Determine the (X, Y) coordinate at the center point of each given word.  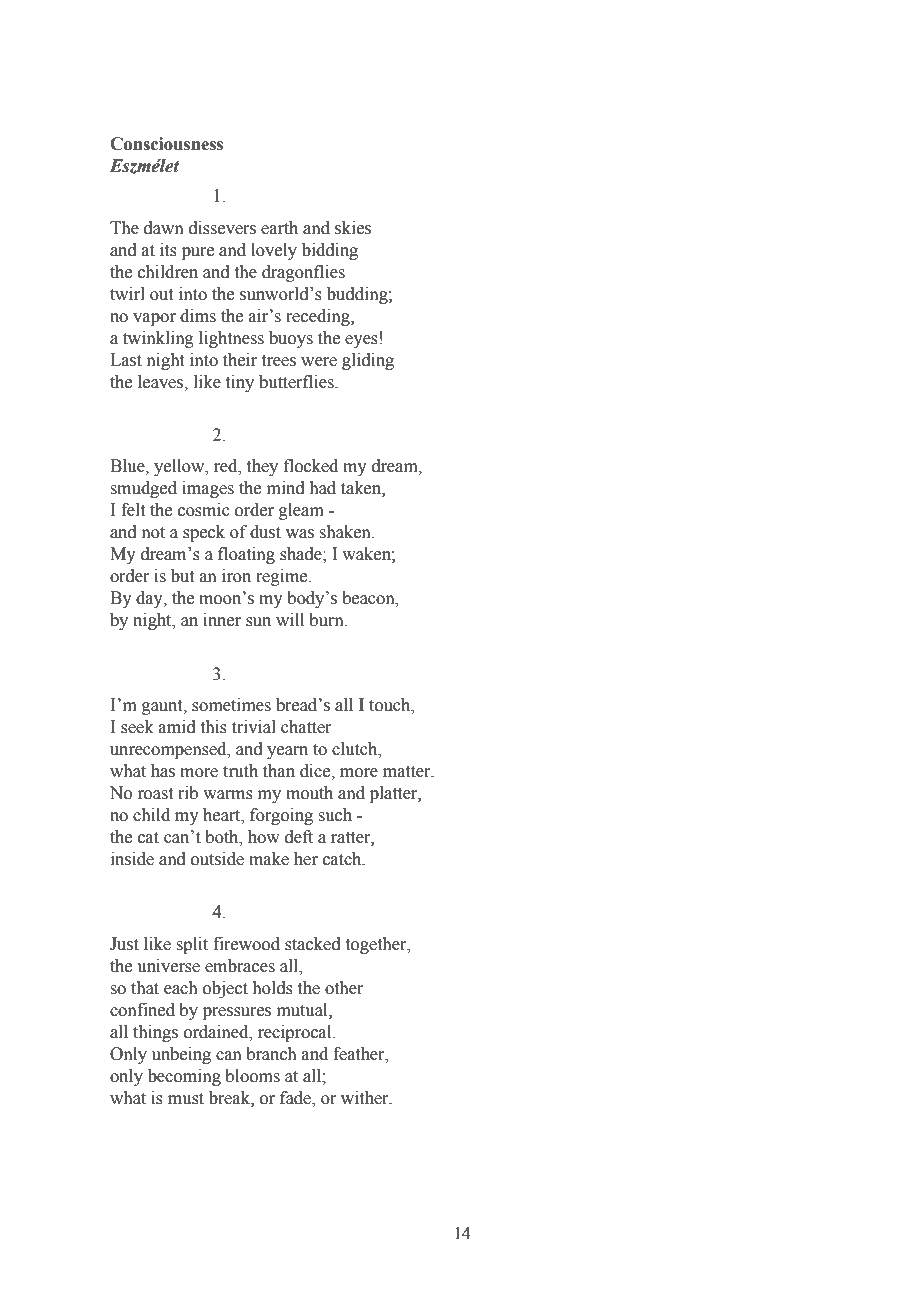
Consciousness (166, 144)
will (290, 619)
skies (353, 228)
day (150, 599)
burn (327, 620)
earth (279, 228)
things (155, 1033)
